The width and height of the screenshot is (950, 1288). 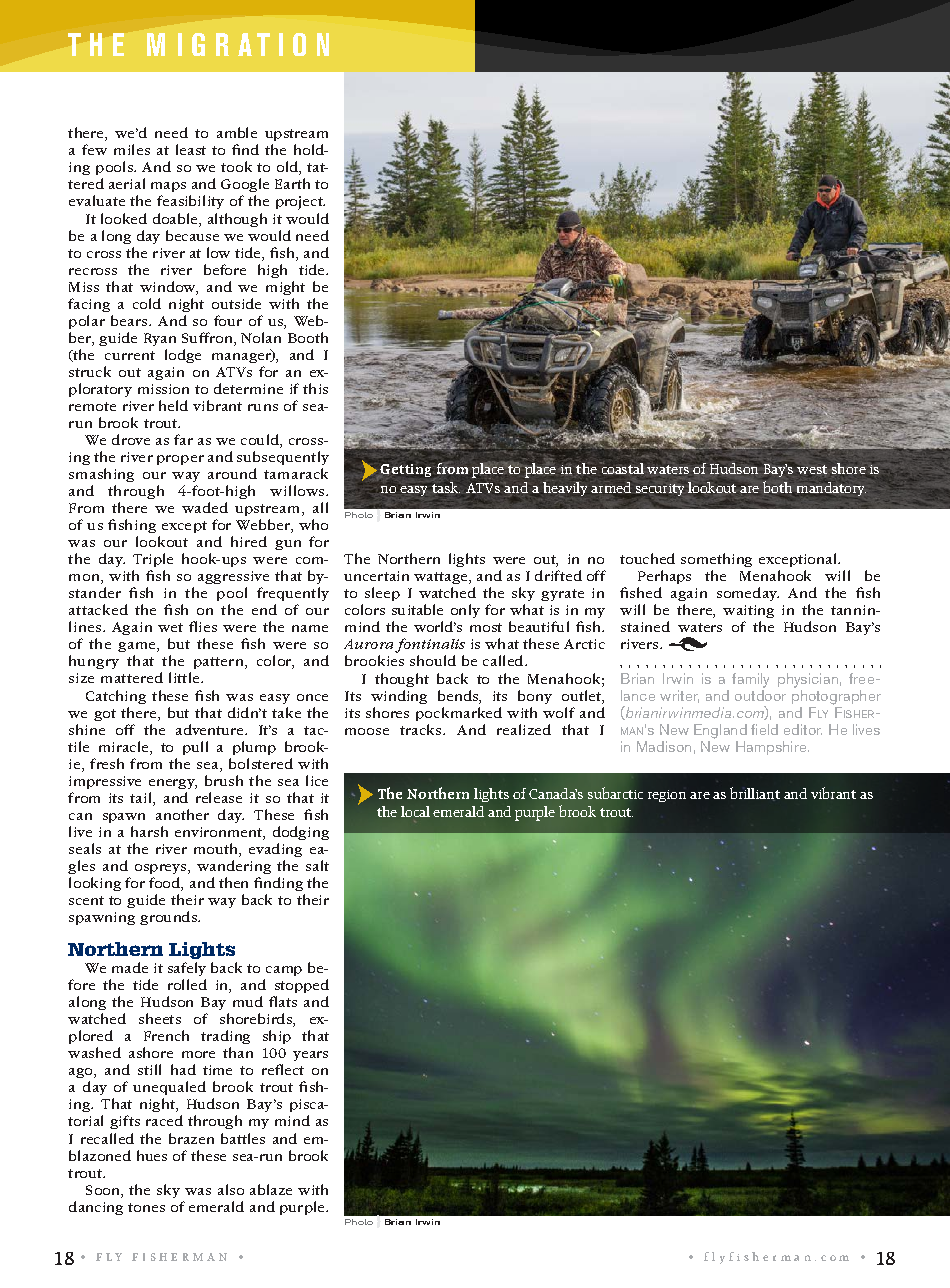 What do you see at coordinates (146, 1207) in the screenshot?
I see `tones` at bounding box center [146, 1207].
